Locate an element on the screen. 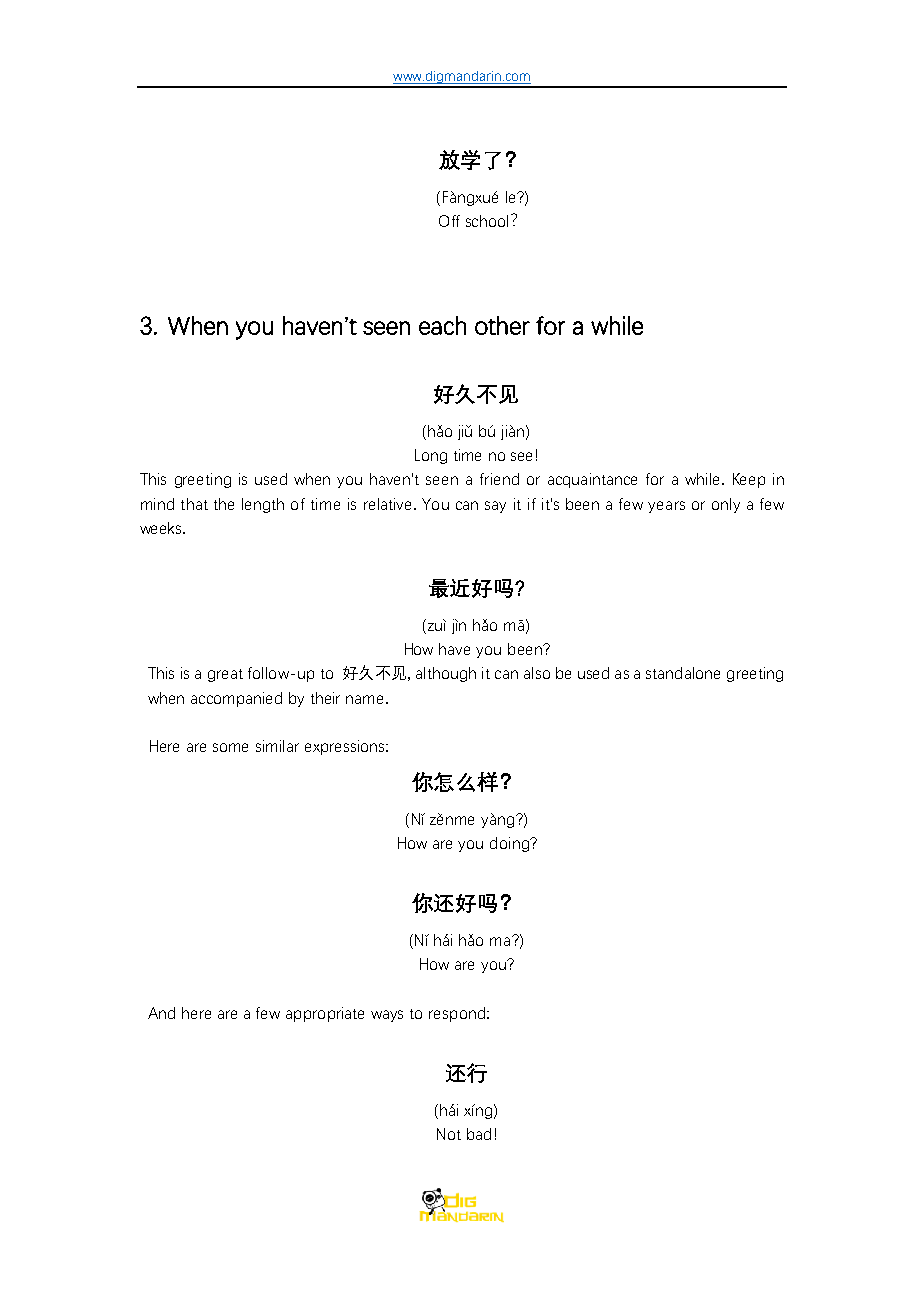 The width and height of the screenshot is (924, 1308). although is located at coordinates (446, 674).
